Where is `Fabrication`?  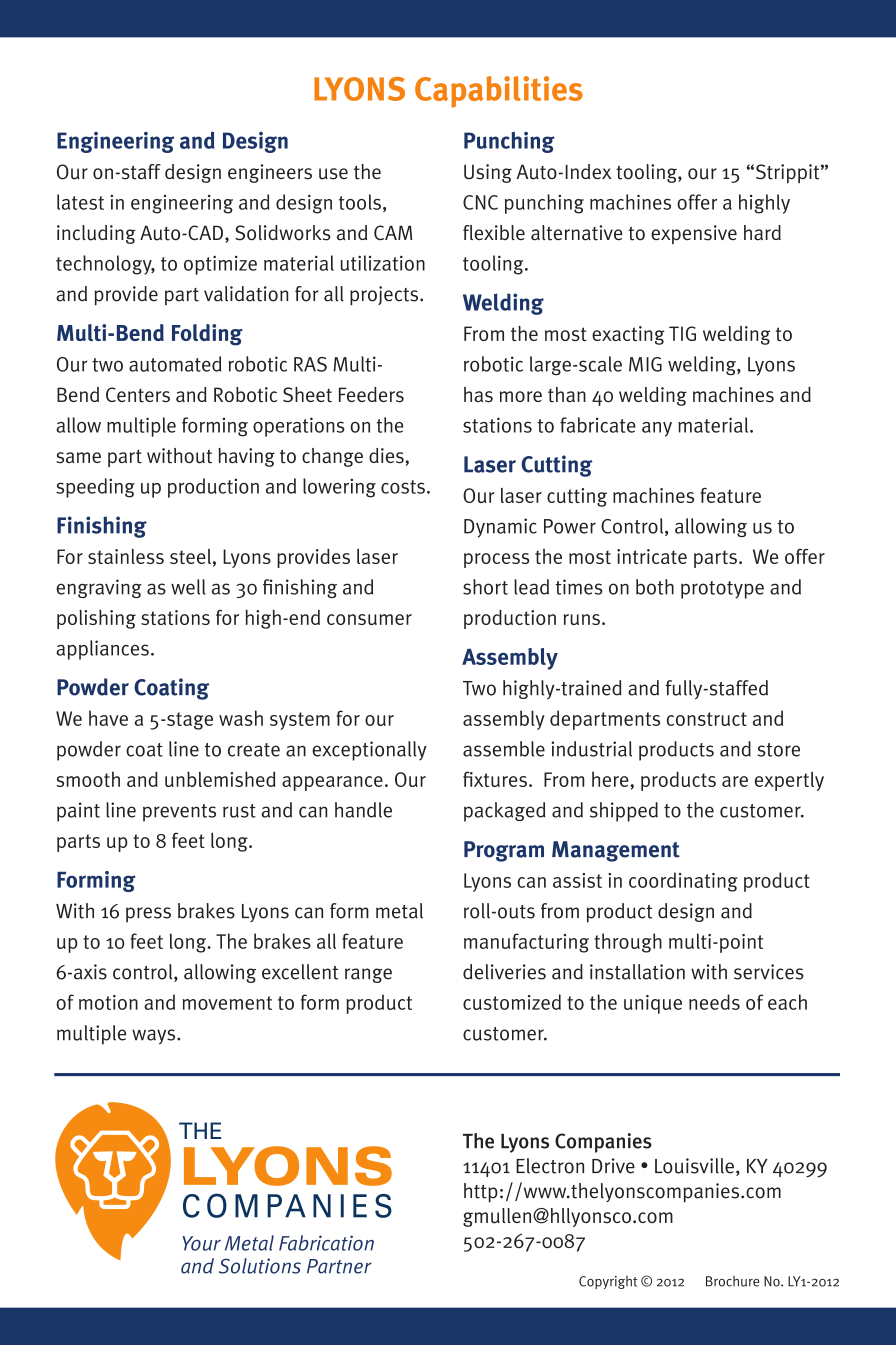 Fabrication is located at coordinates (326, 1243).
